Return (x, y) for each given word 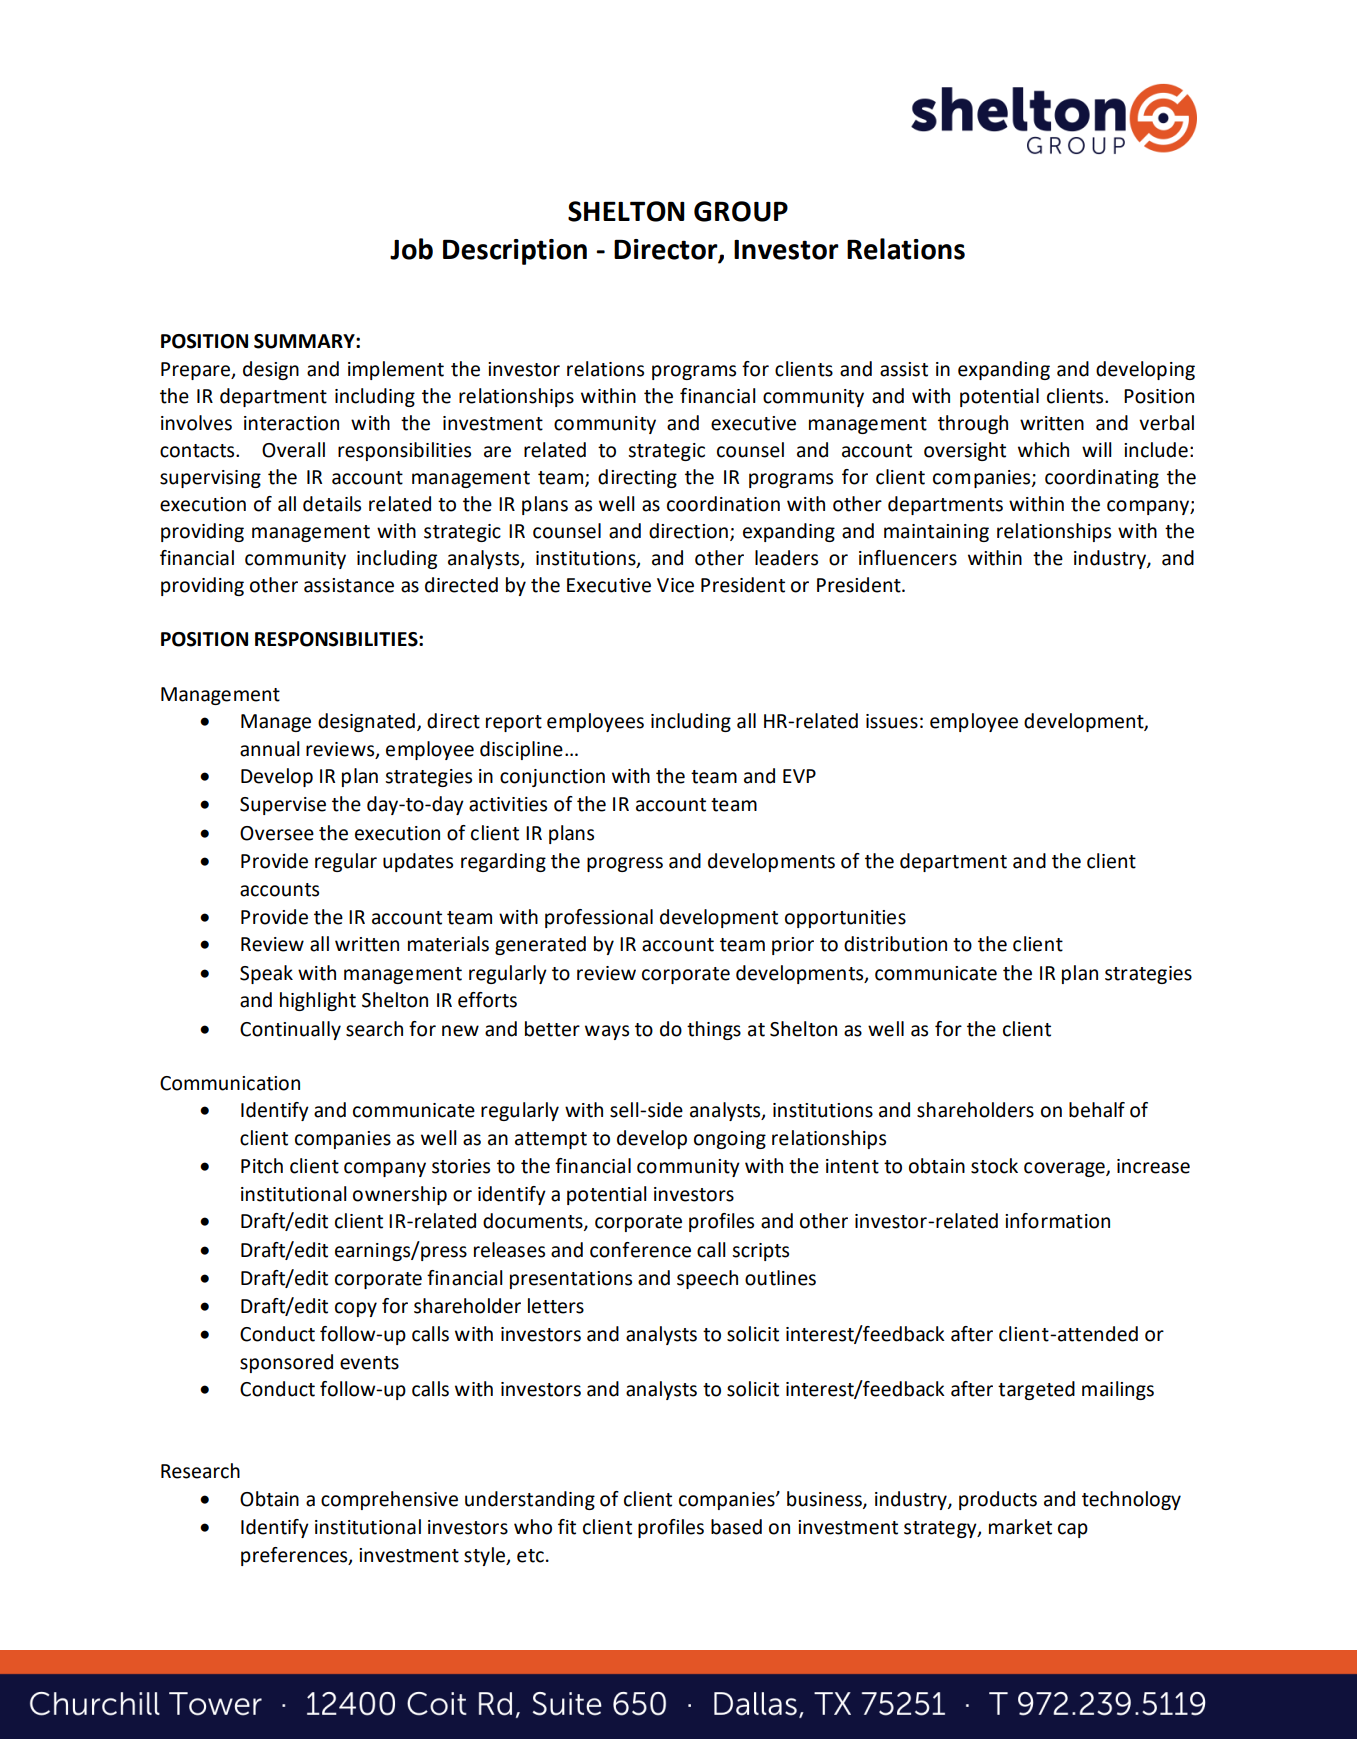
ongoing (730, 1140)
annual (270, 749)
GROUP (741, 211)
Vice (675, 585)
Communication (230, 1083)
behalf (1097, 1110)
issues (892, 721)
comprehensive (389, 1500)
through (973, 424)
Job (411, 249)
